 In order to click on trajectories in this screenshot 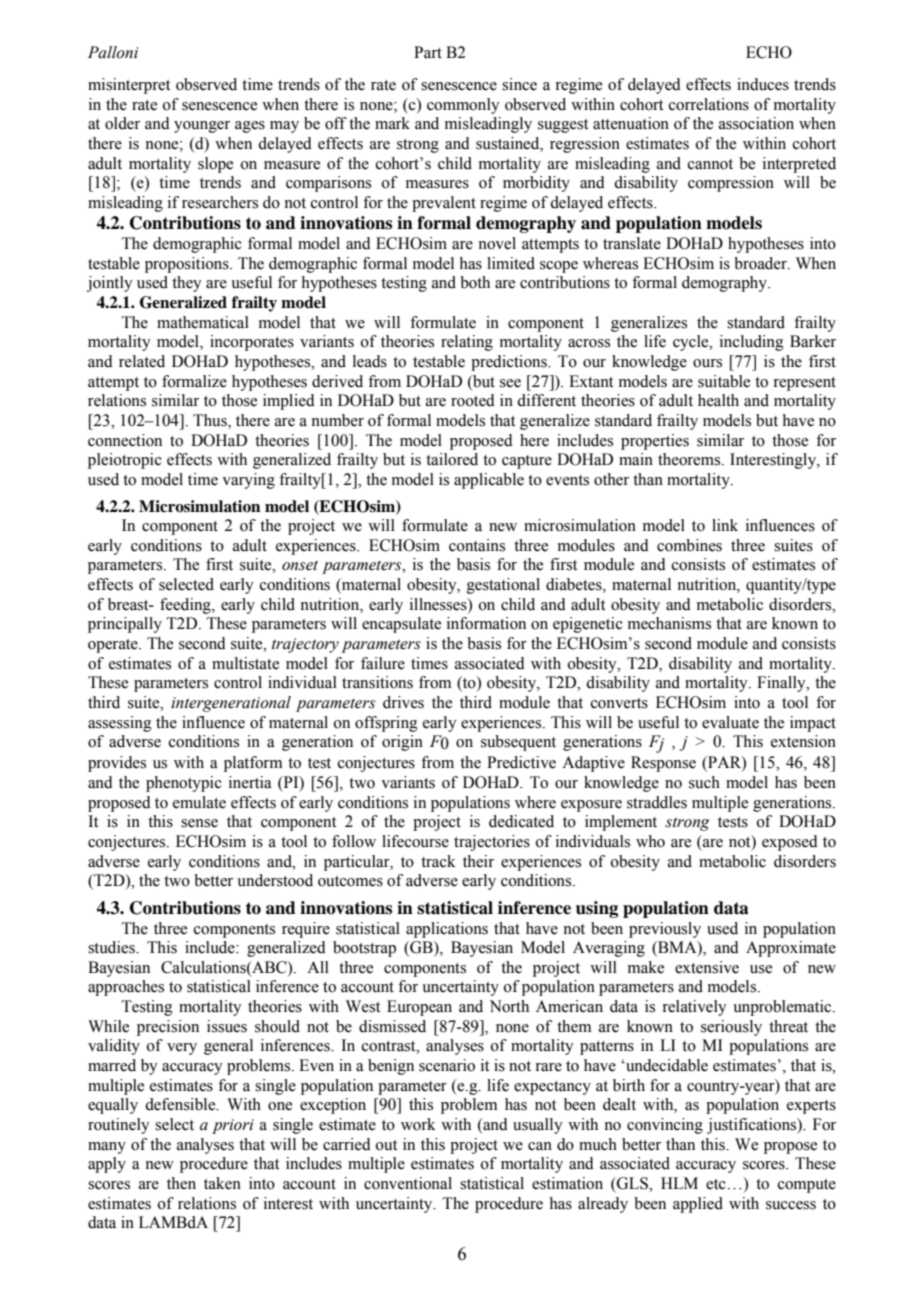, I will do `click(492, 843)`.
